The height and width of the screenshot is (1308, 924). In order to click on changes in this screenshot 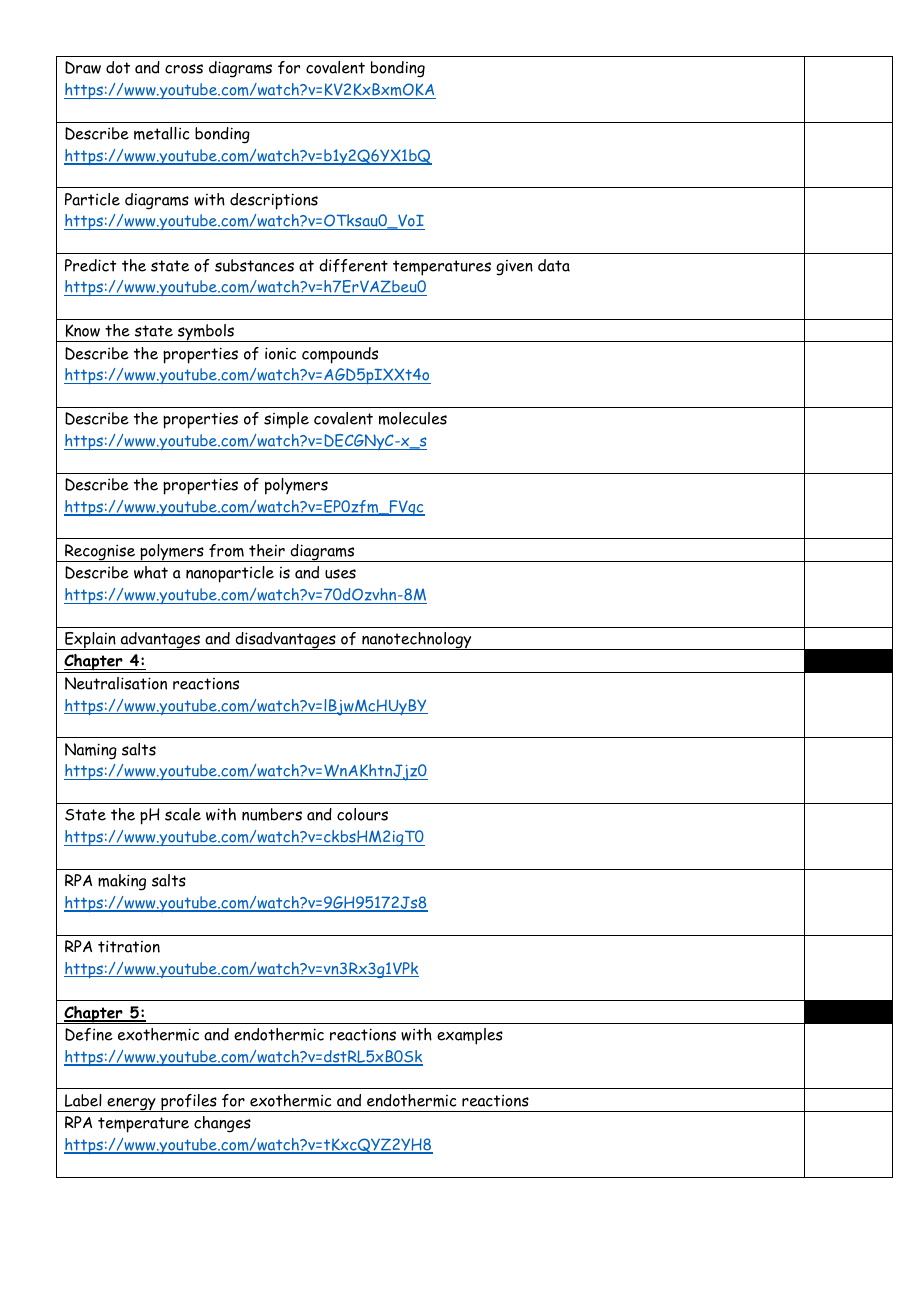, I will do `click(222, 1124)`.
